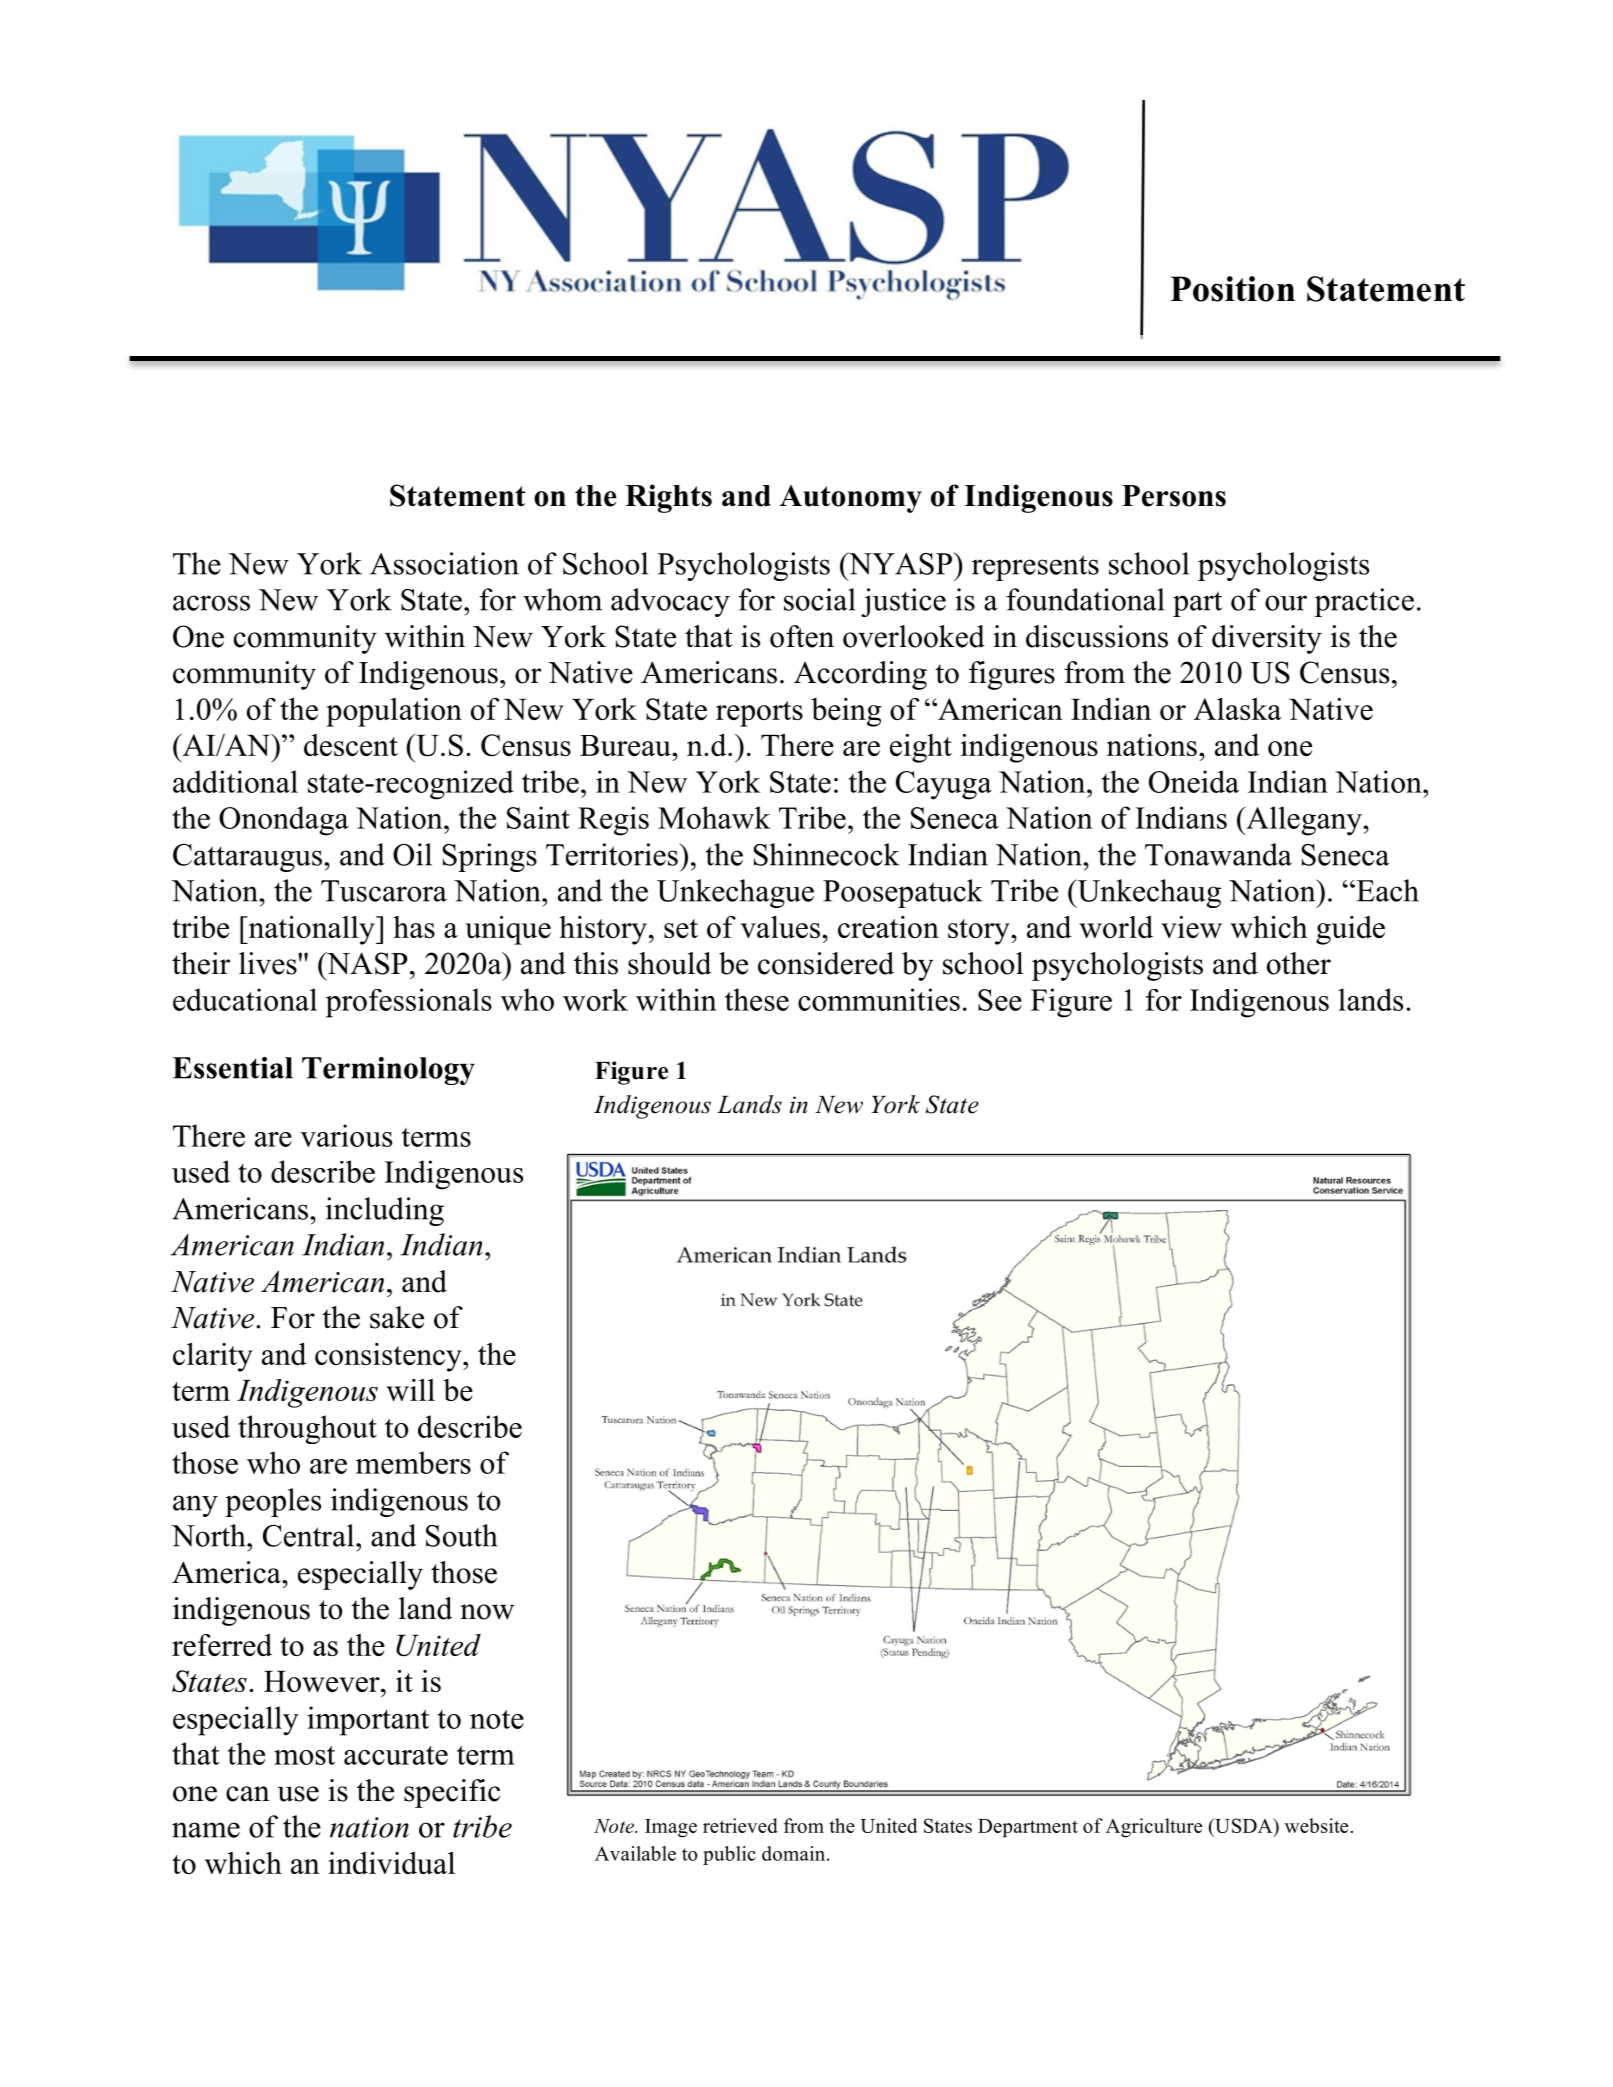 Image resolution: width=1613 pixels, height=2087 pixels. I want to click on retrieved, so click(740, 1825).
